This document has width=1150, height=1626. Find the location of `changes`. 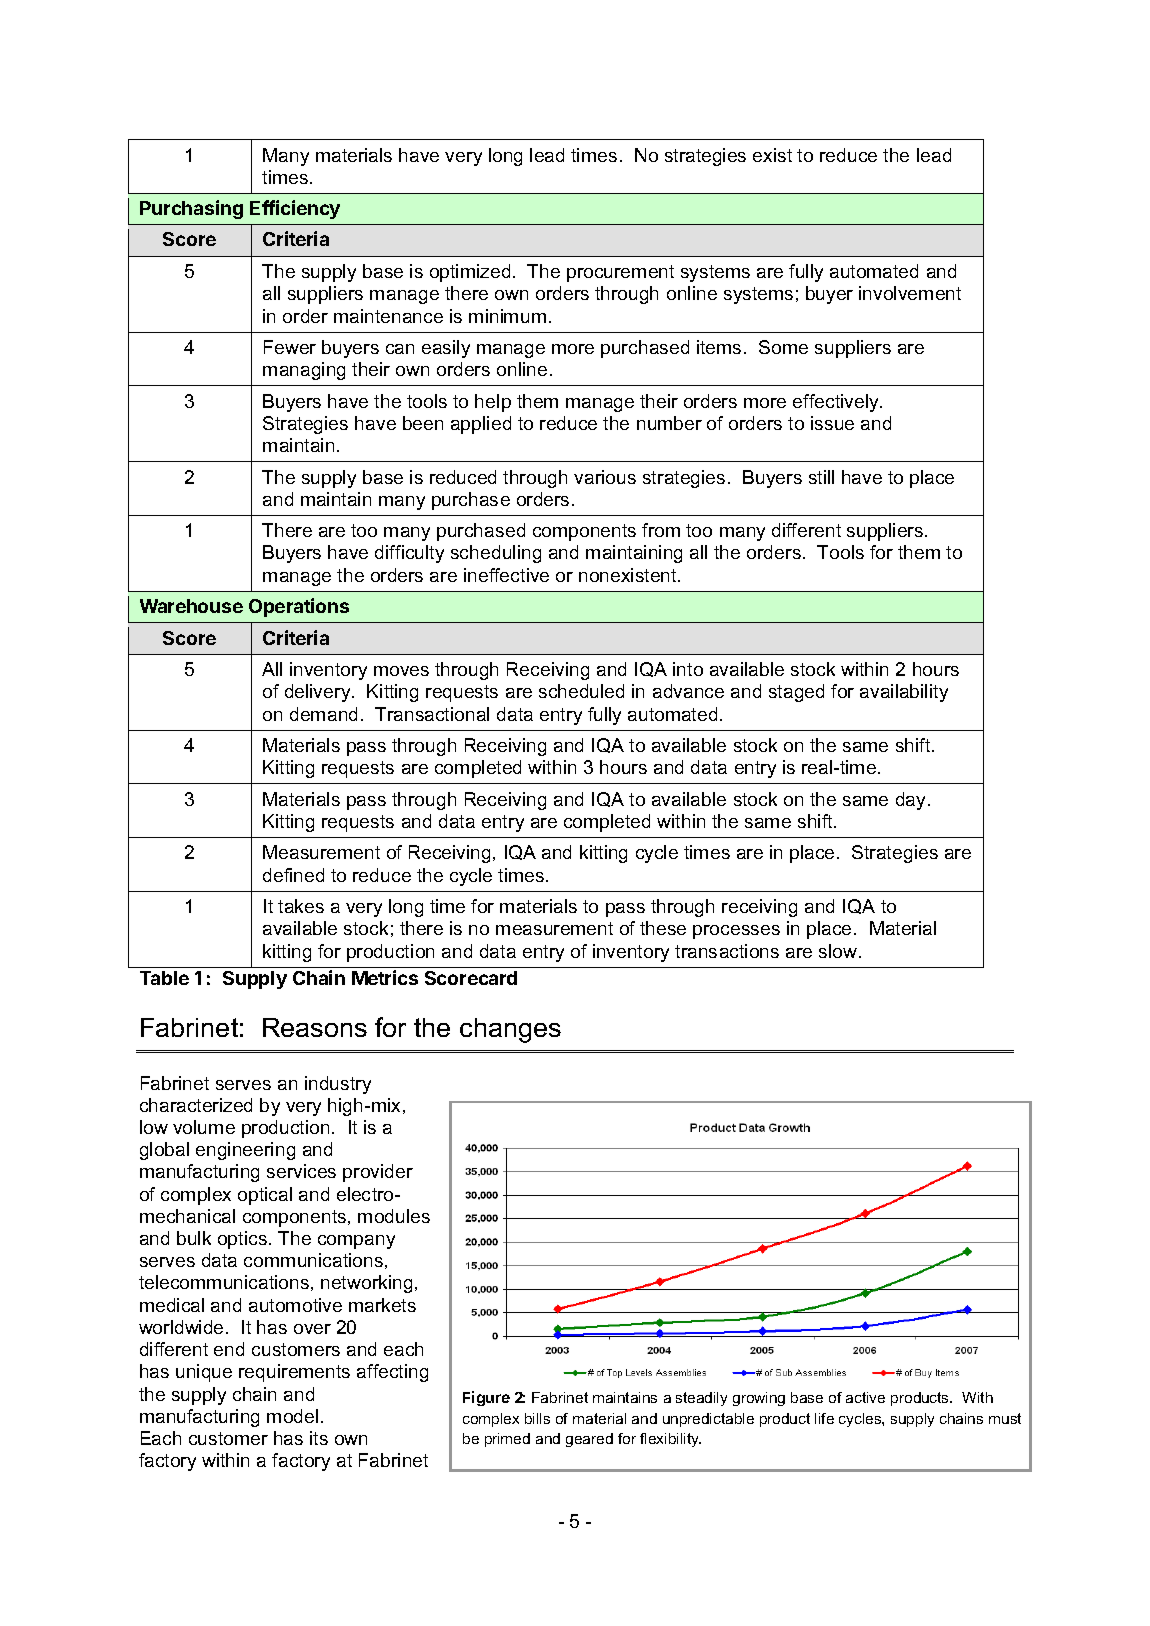

changes is located at coordinates (510, 1030).
